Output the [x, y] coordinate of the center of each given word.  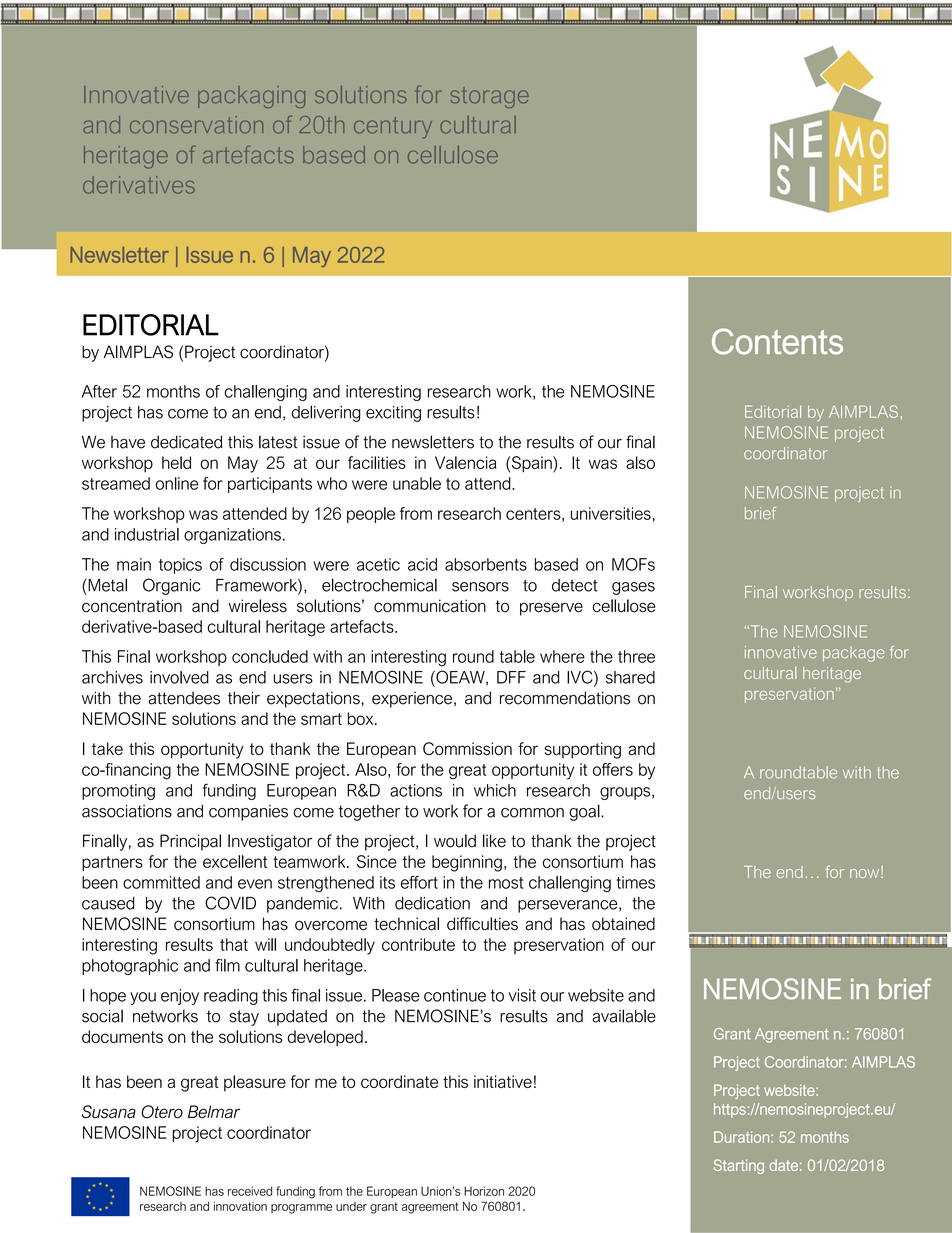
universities [611, 513]
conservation [196, 125]
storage [489, 97]
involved [179, 677]
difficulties [482, 924]
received [250, 1191]
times [636, 882]
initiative [503, 1081]
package [854, 654]
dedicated [186, 442]
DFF [511, 677]
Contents [777, 341]
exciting [393, 414]
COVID [230, 903]
